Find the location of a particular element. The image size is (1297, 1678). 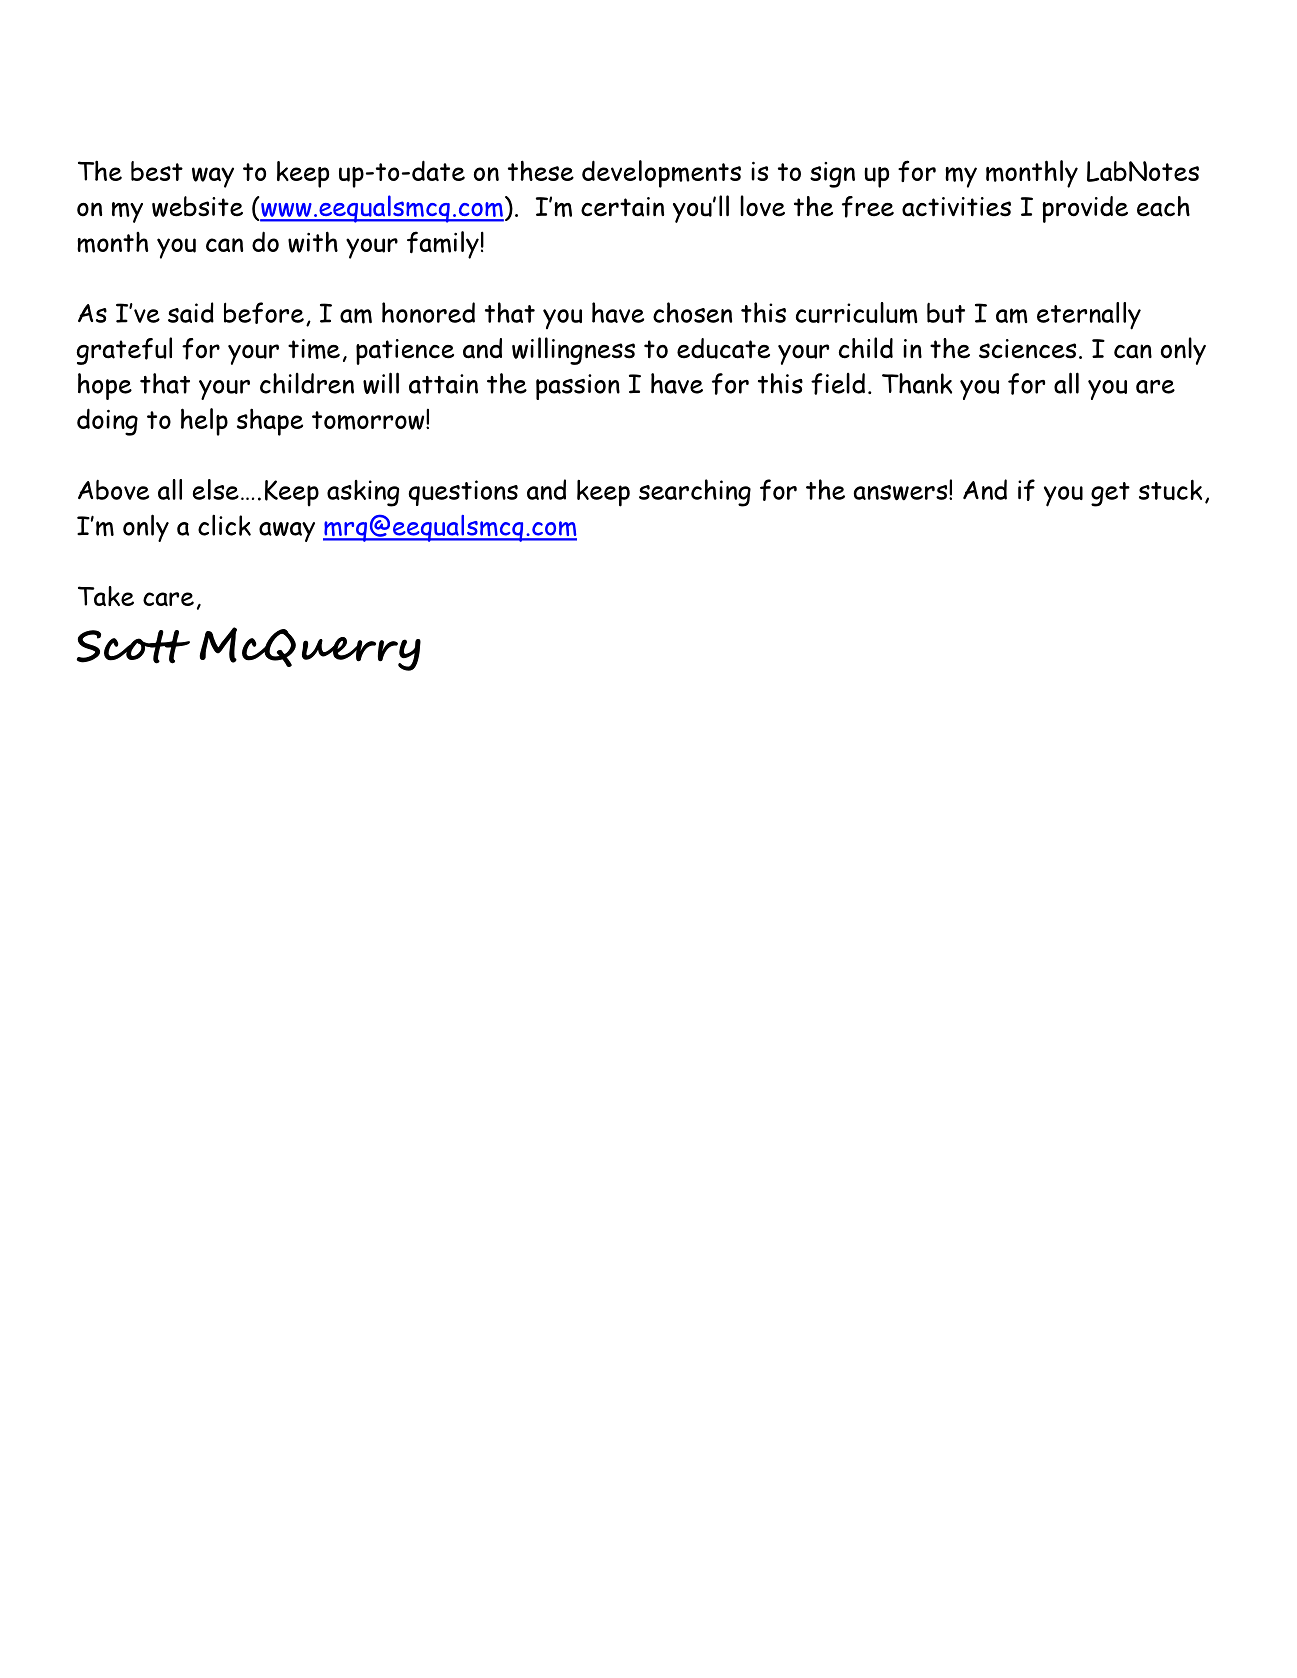

provide is located at coordinates (1085, 209).
